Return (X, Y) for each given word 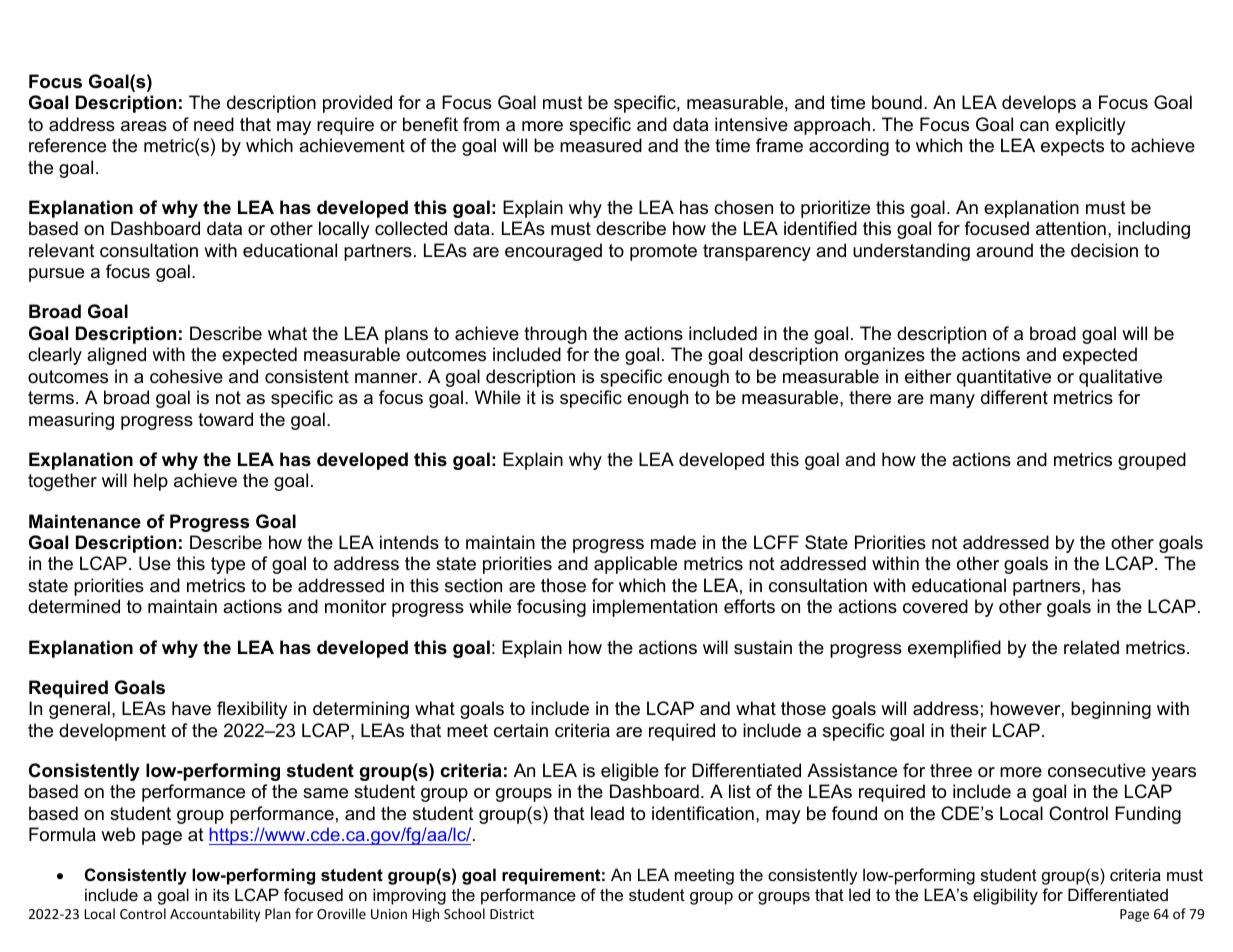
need (214, 124)
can (1034, 126)
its (221, 894)
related (1091, 647)
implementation (655, 608)
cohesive (186, 376)
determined (74, 606)
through (555, 335)
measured (601, 145)
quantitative (1004, 378)
